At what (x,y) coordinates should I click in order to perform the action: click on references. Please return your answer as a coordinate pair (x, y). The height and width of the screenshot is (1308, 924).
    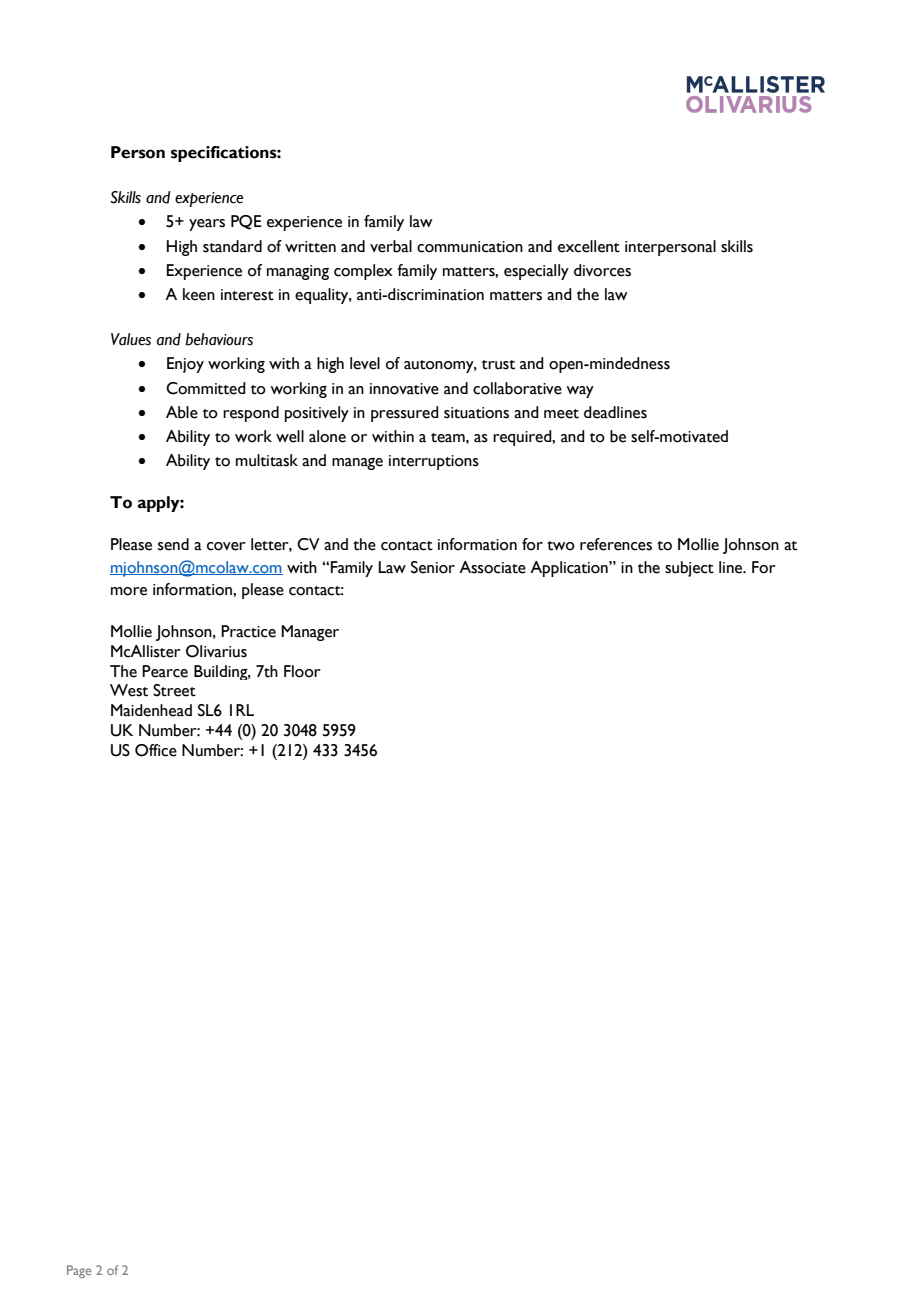
    Looking at the image, I should click on (616, 544).
